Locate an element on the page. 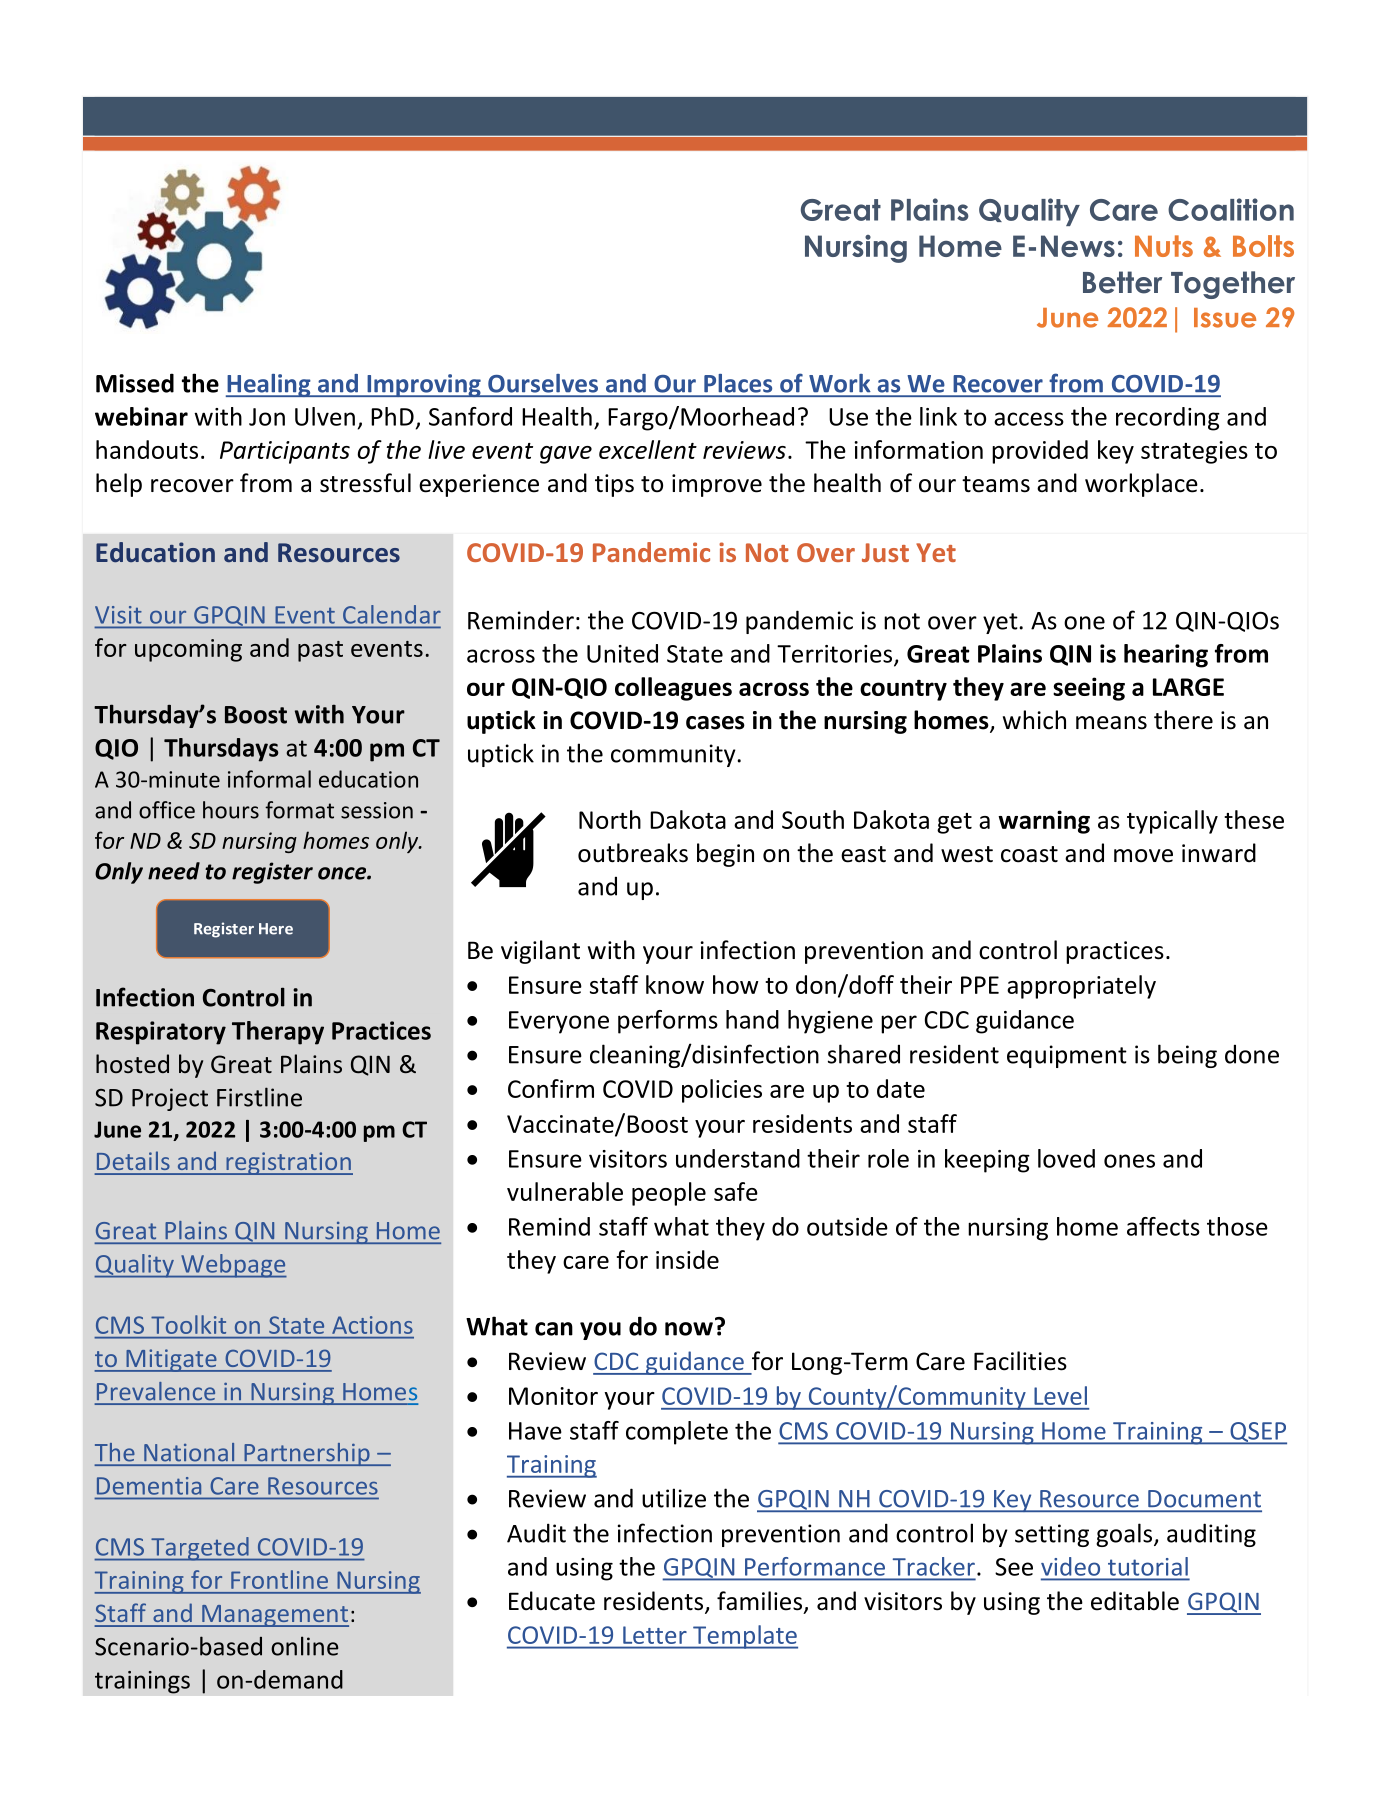 The width and height of the image is (1390, 1799). Use is located at coordinates (848, 417).
